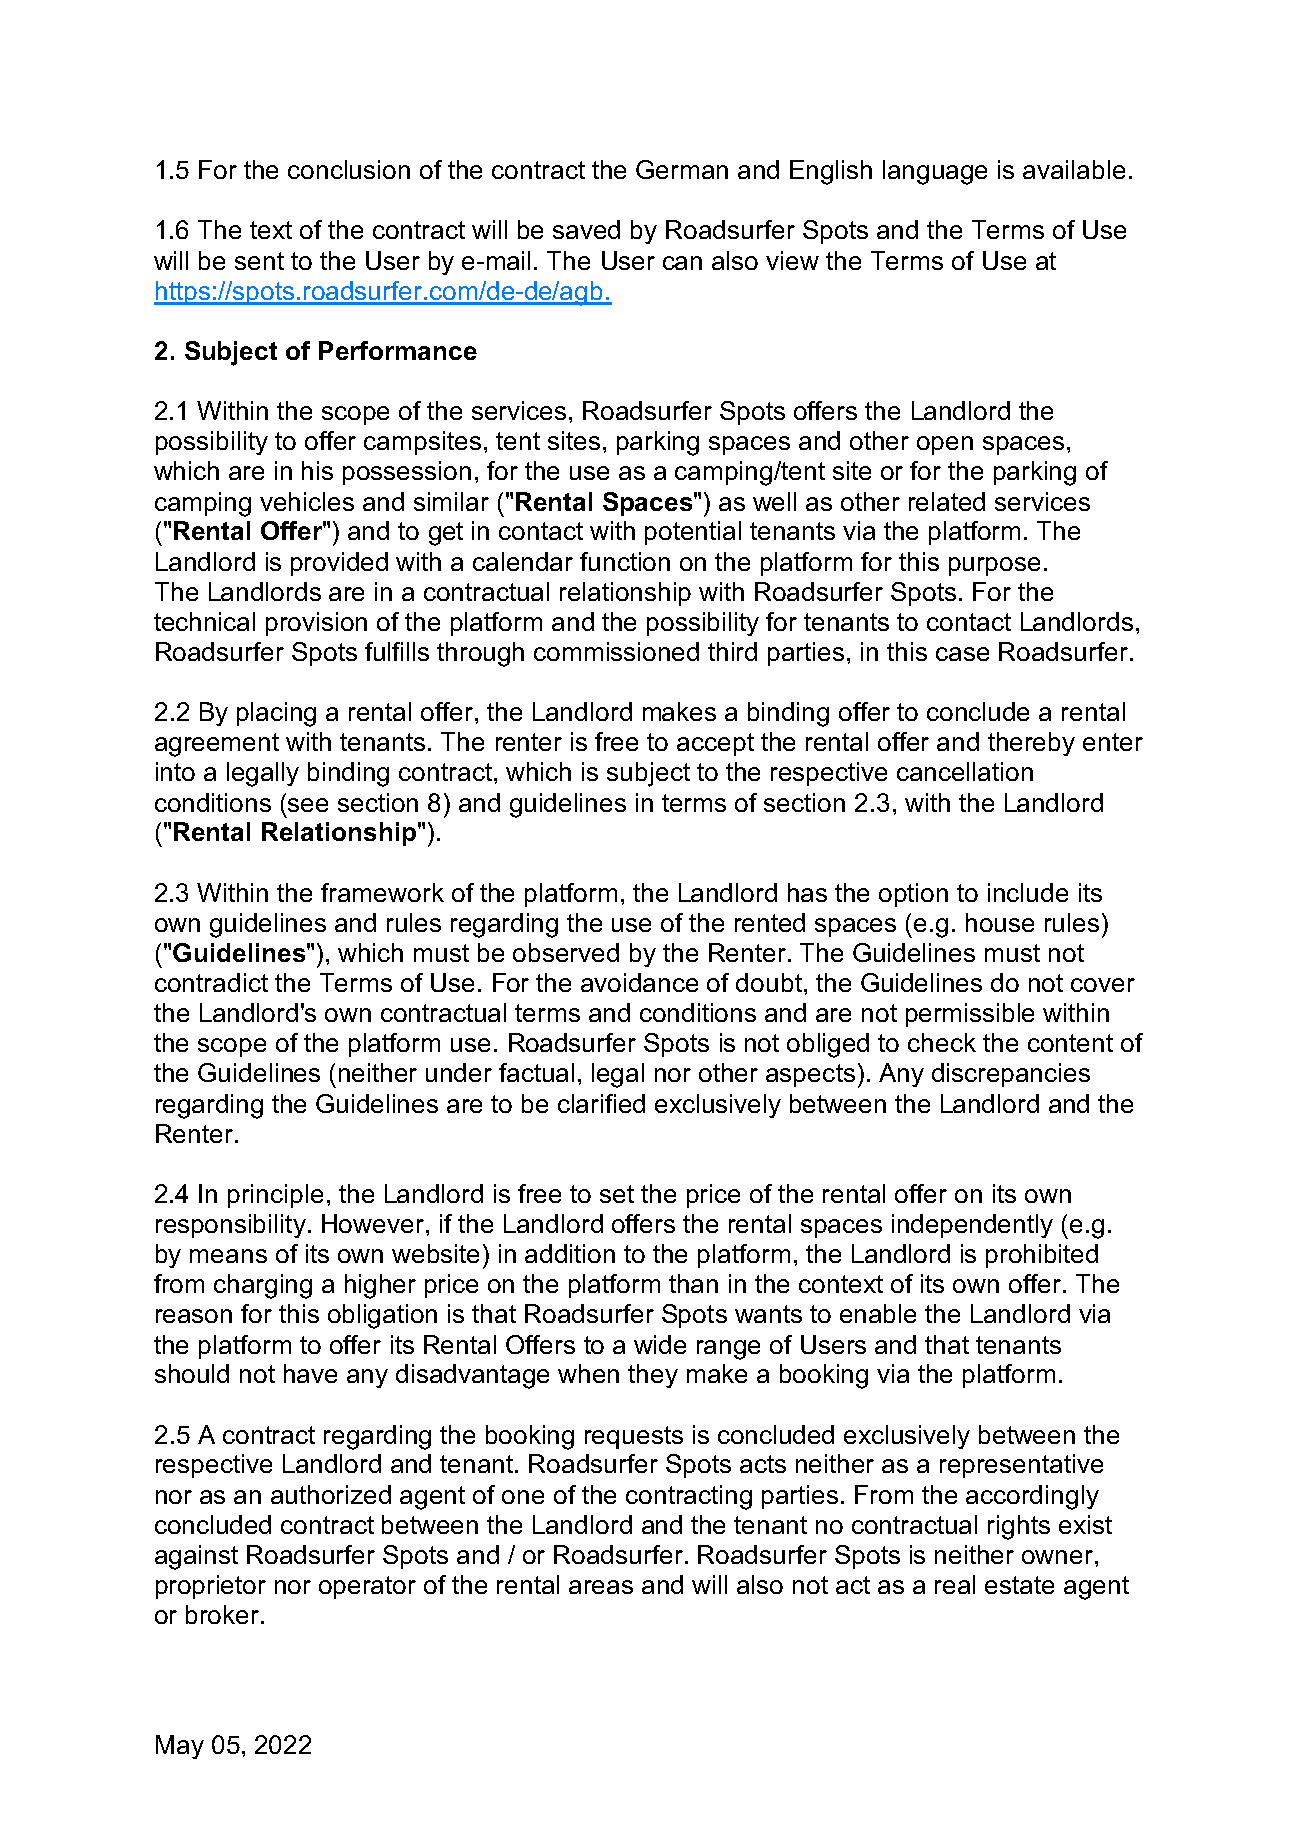 The height and width of the screenshot is (1837, 1298). What do you see at coordinates (211, 982) in the screenshot?
I see `contradict` at bounding box center [211, 982].
